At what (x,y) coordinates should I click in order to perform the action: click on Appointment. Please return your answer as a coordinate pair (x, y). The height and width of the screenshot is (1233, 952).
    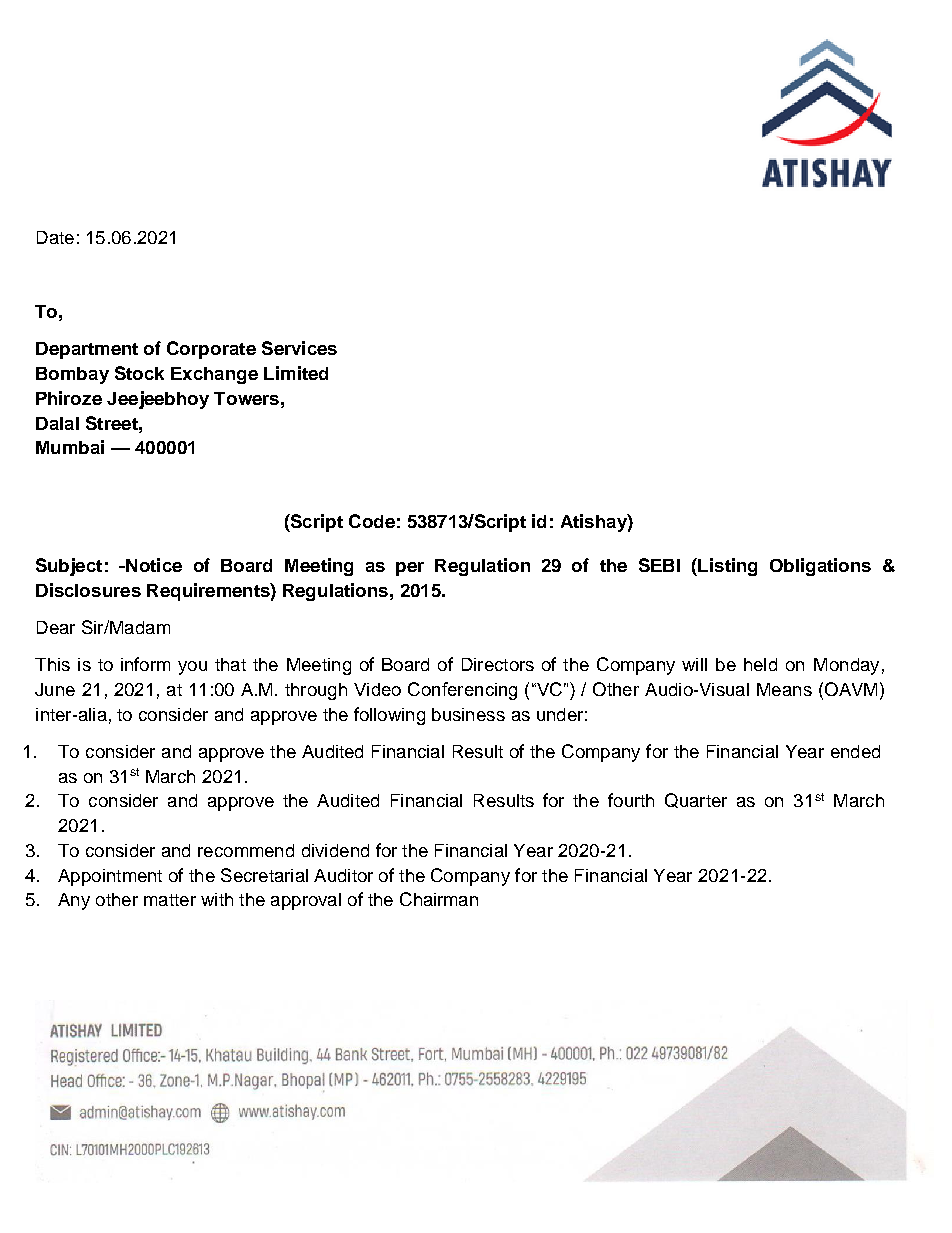
    Looking at the image, I should click on (110, 877).
